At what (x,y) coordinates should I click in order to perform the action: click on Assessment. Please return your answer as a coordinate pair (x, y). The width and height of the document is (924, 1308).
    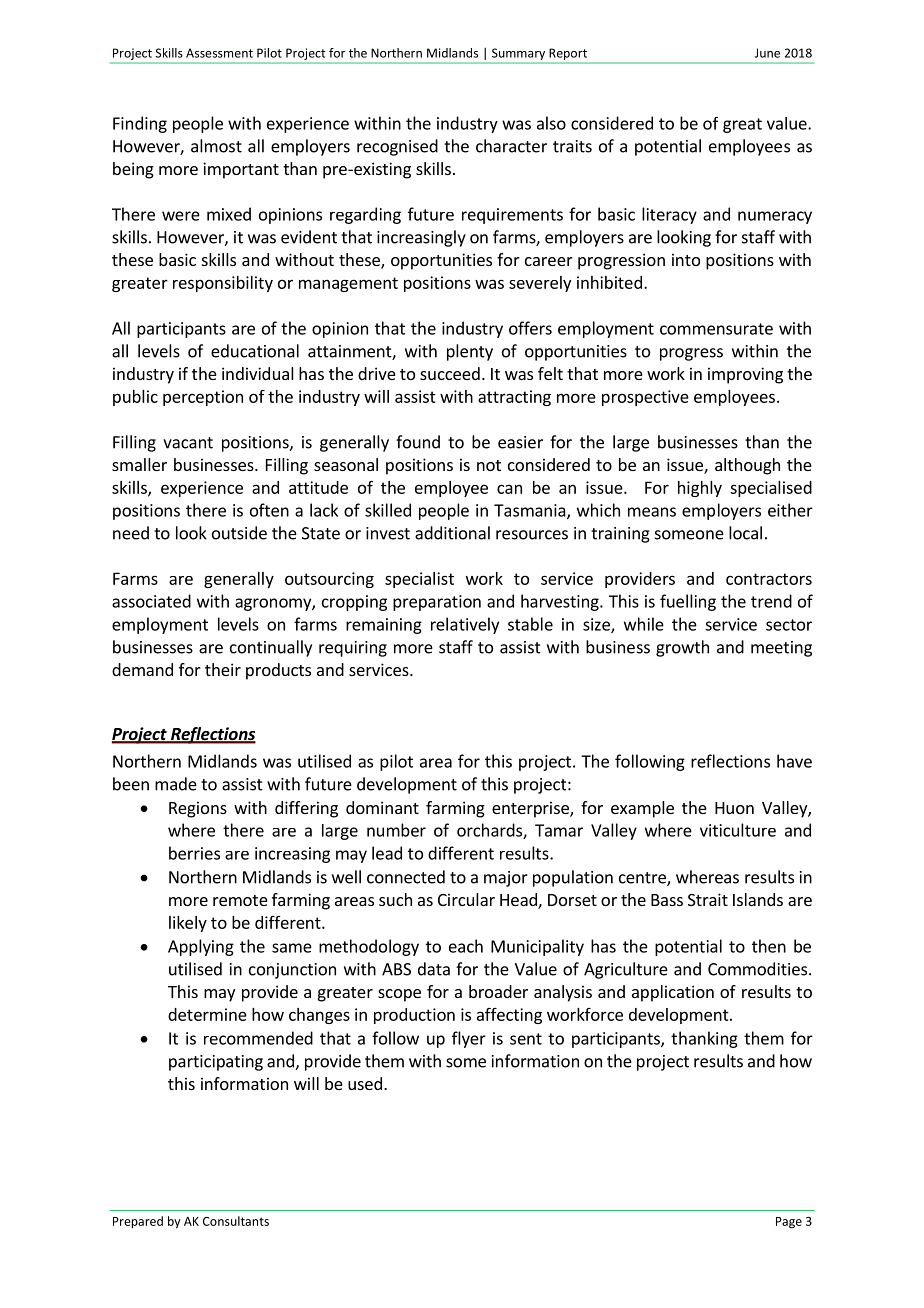
    Looking at the image, I should click on (219, 53).
